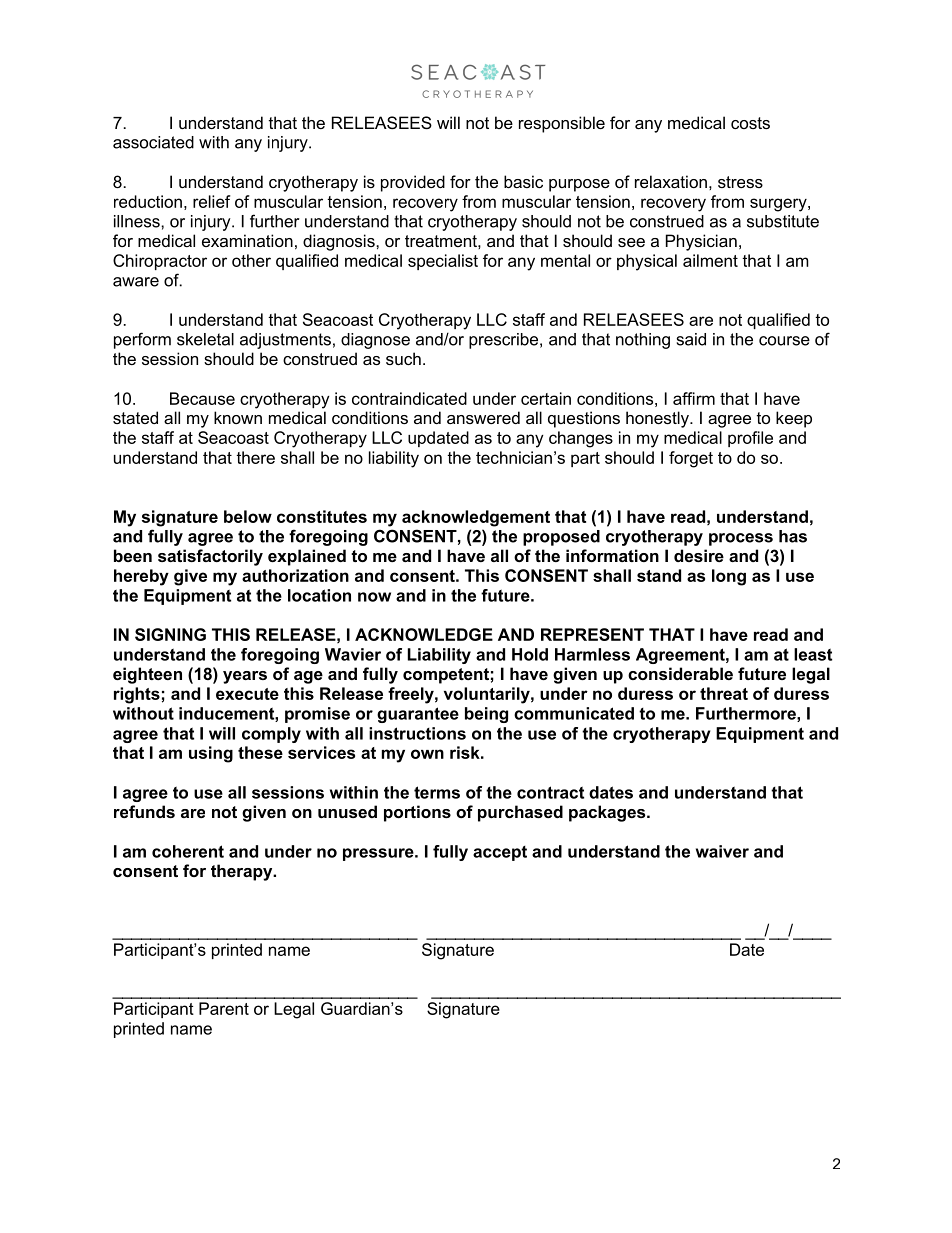 The width and height of the document is (952, 1233). What do you see at coordinates (500, 853) in the document?
I see `accept` at bounding box center [500, 853].
